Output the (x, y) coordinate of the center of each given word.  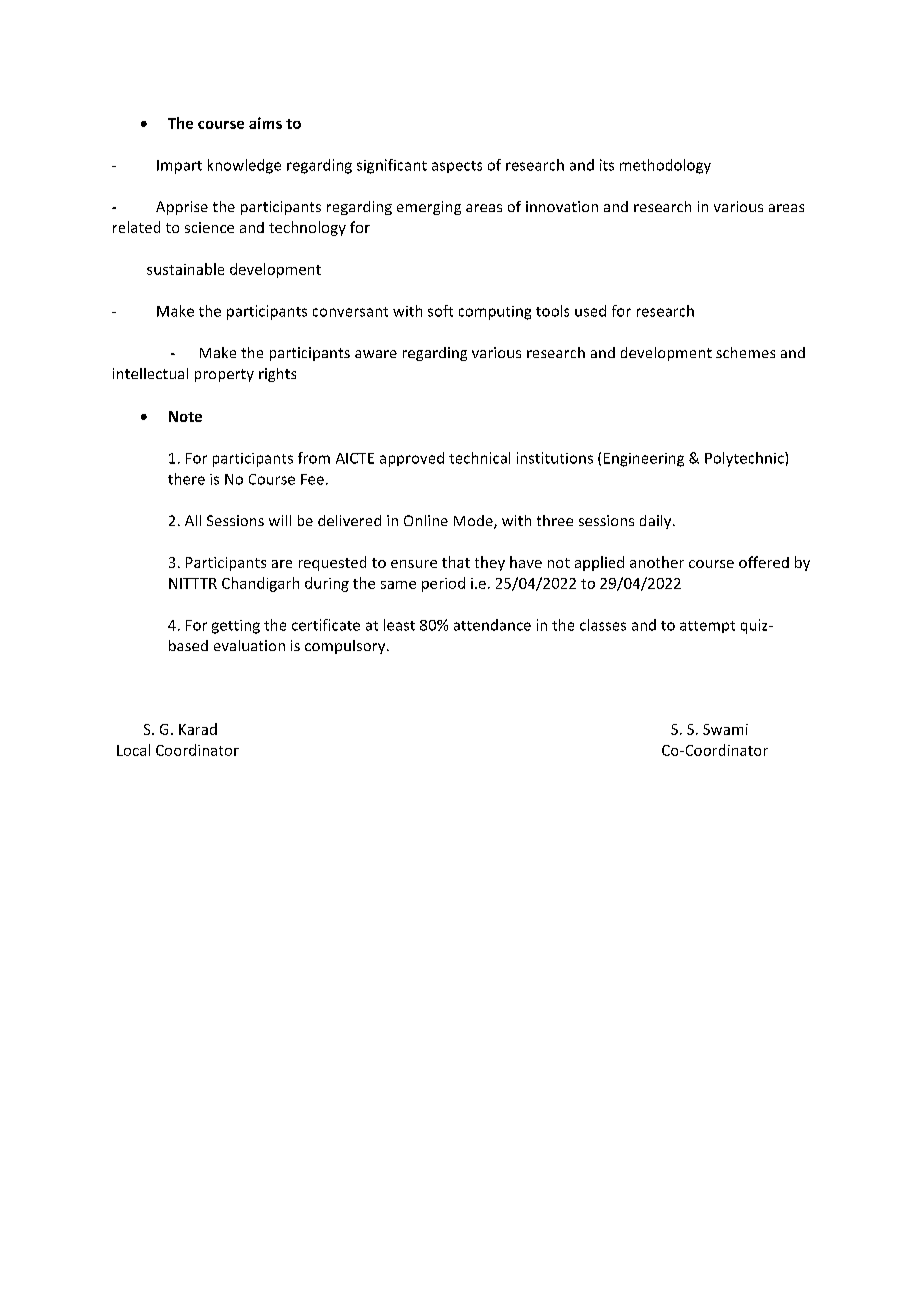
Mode (474, 522)
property (224, 375)
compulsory (346, 647)
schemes (745, 352)
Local (133, 750)
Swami (725, 729)
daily (657, 522)
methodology (665, 166)
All (193, 520)
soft (440, 311)
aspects (457, 167)
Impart (179, 167)
